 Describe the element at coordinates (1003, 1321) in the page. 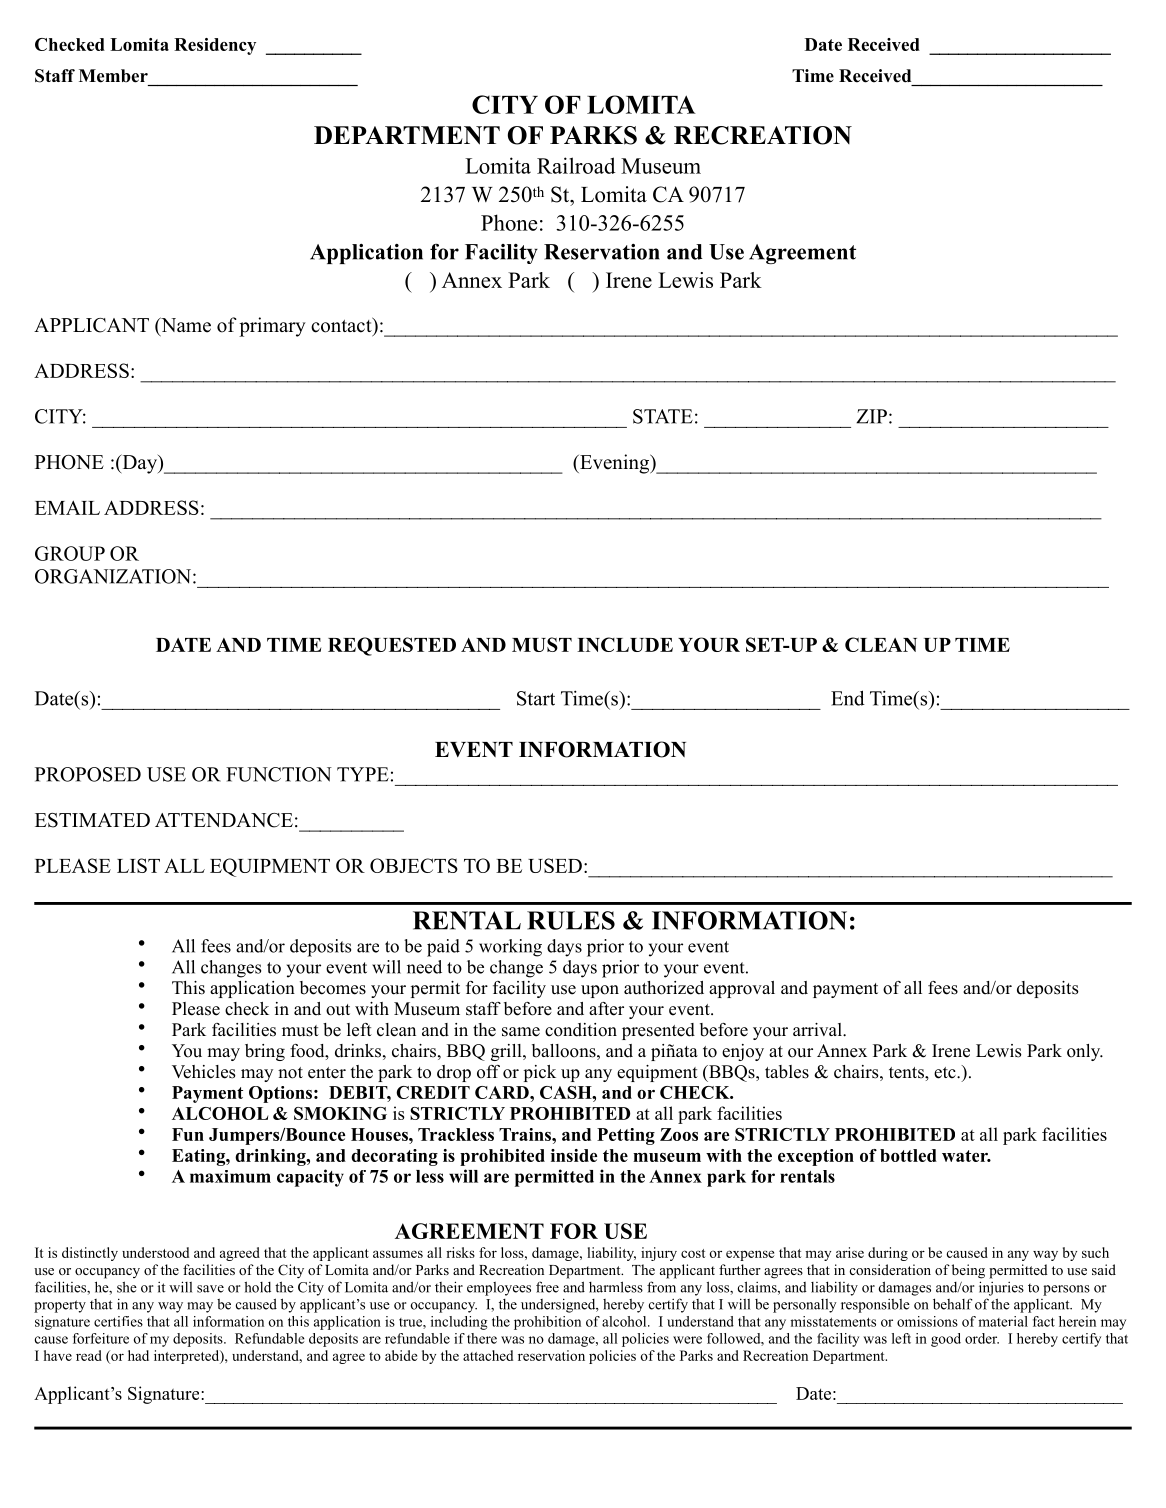

I see `material` at that location.
